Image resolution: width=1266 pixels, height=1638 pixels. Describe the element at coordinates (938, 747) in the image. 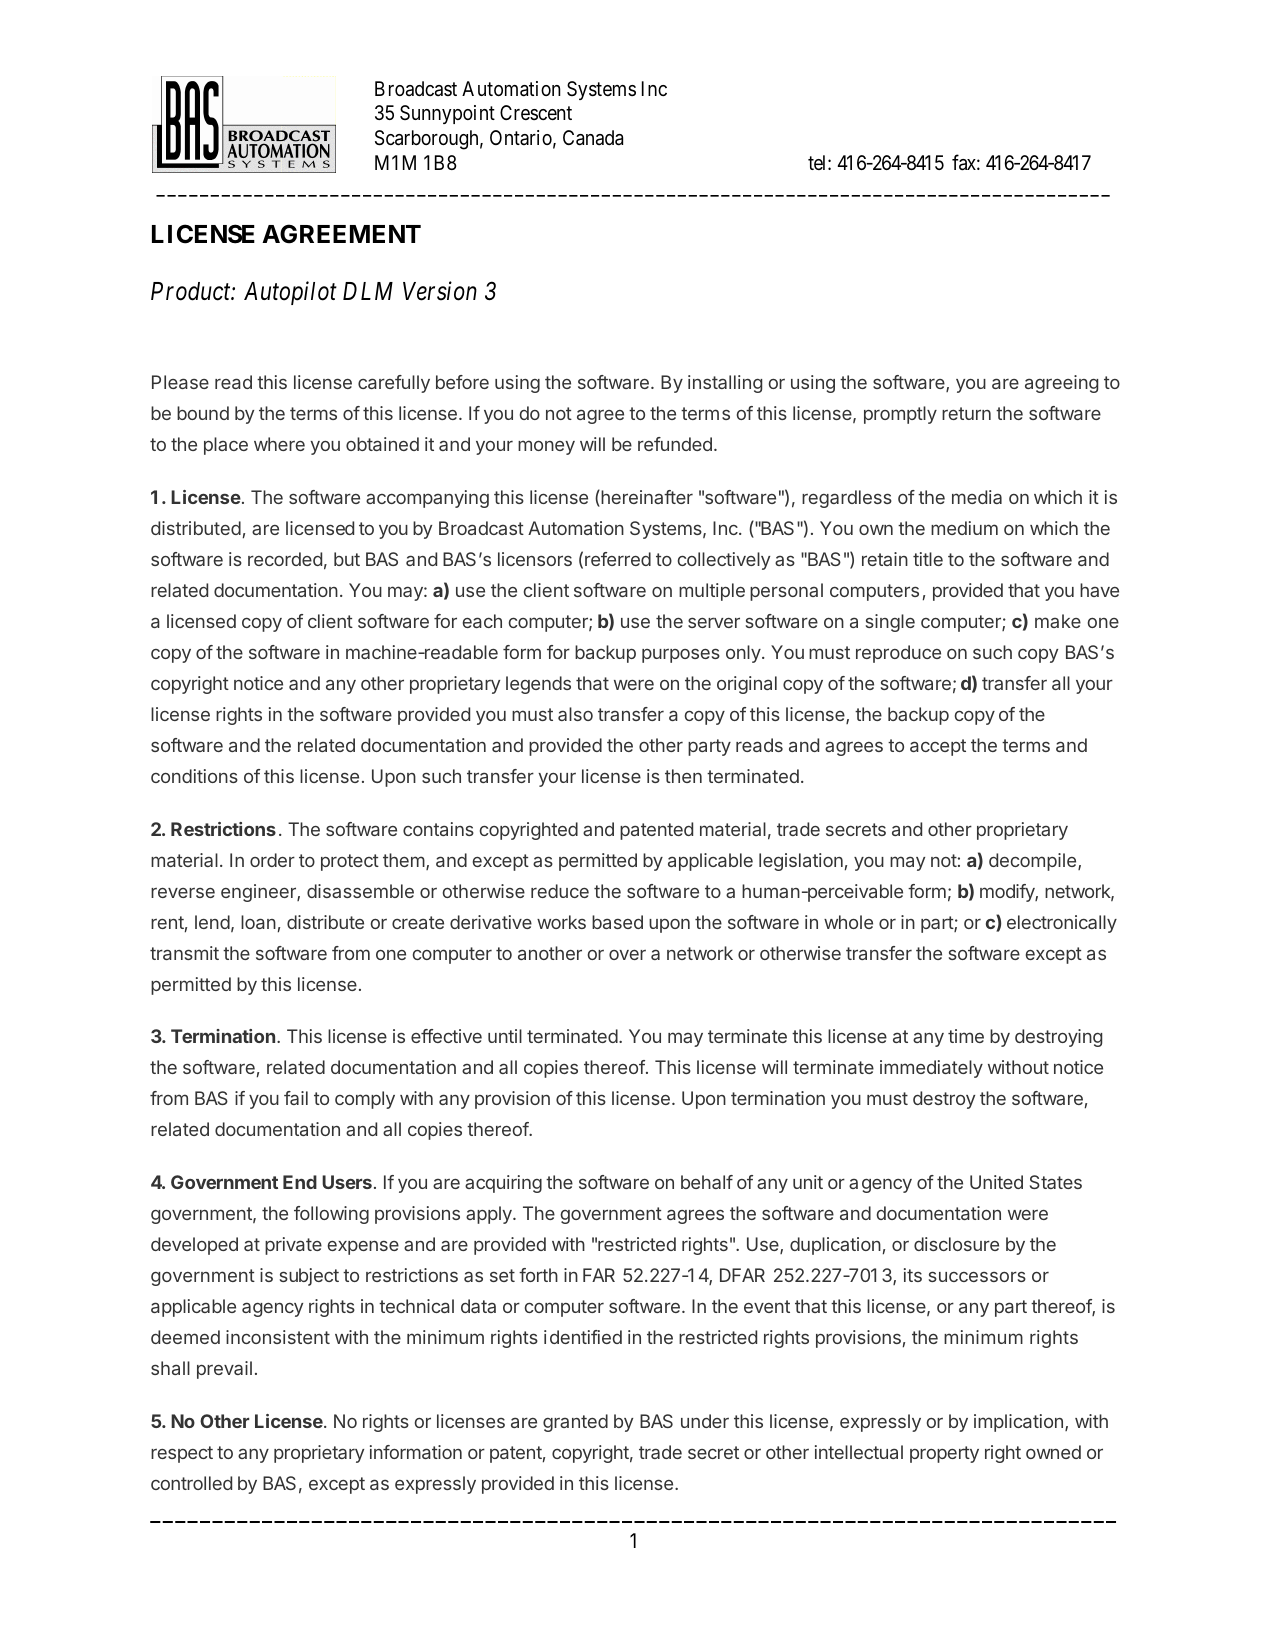

I see `accept` at that location.
